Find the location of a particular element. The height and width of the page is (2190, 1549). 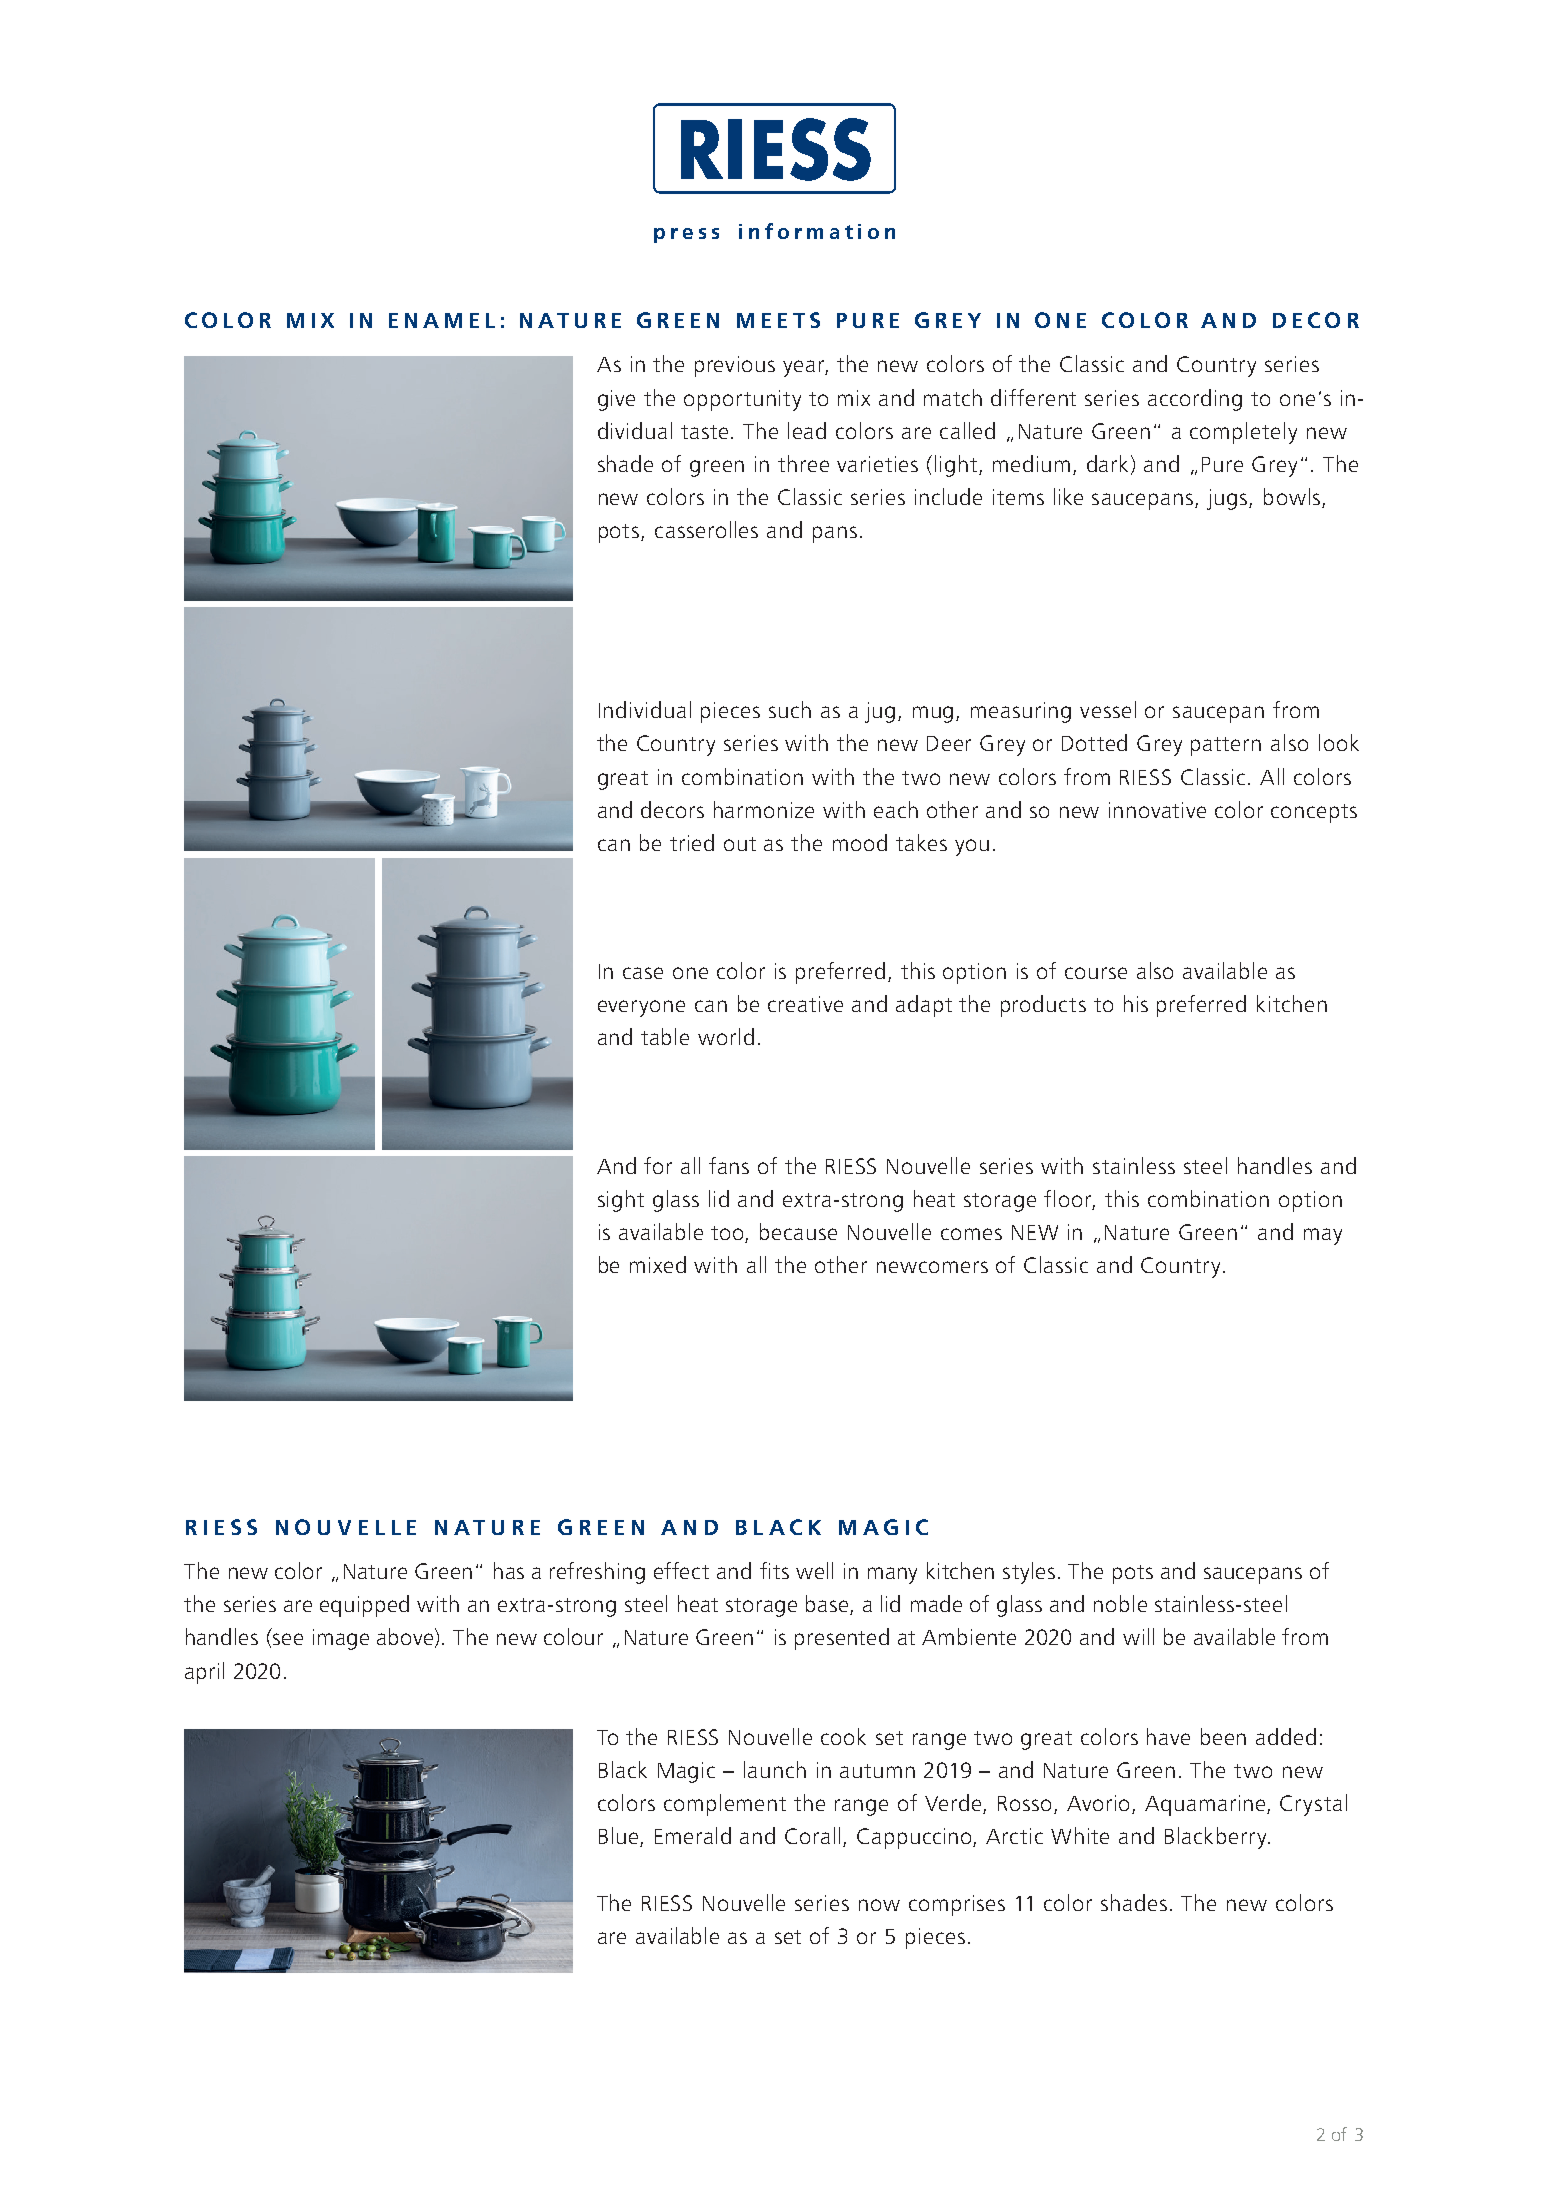

give is located at coordinates (616, 400).
